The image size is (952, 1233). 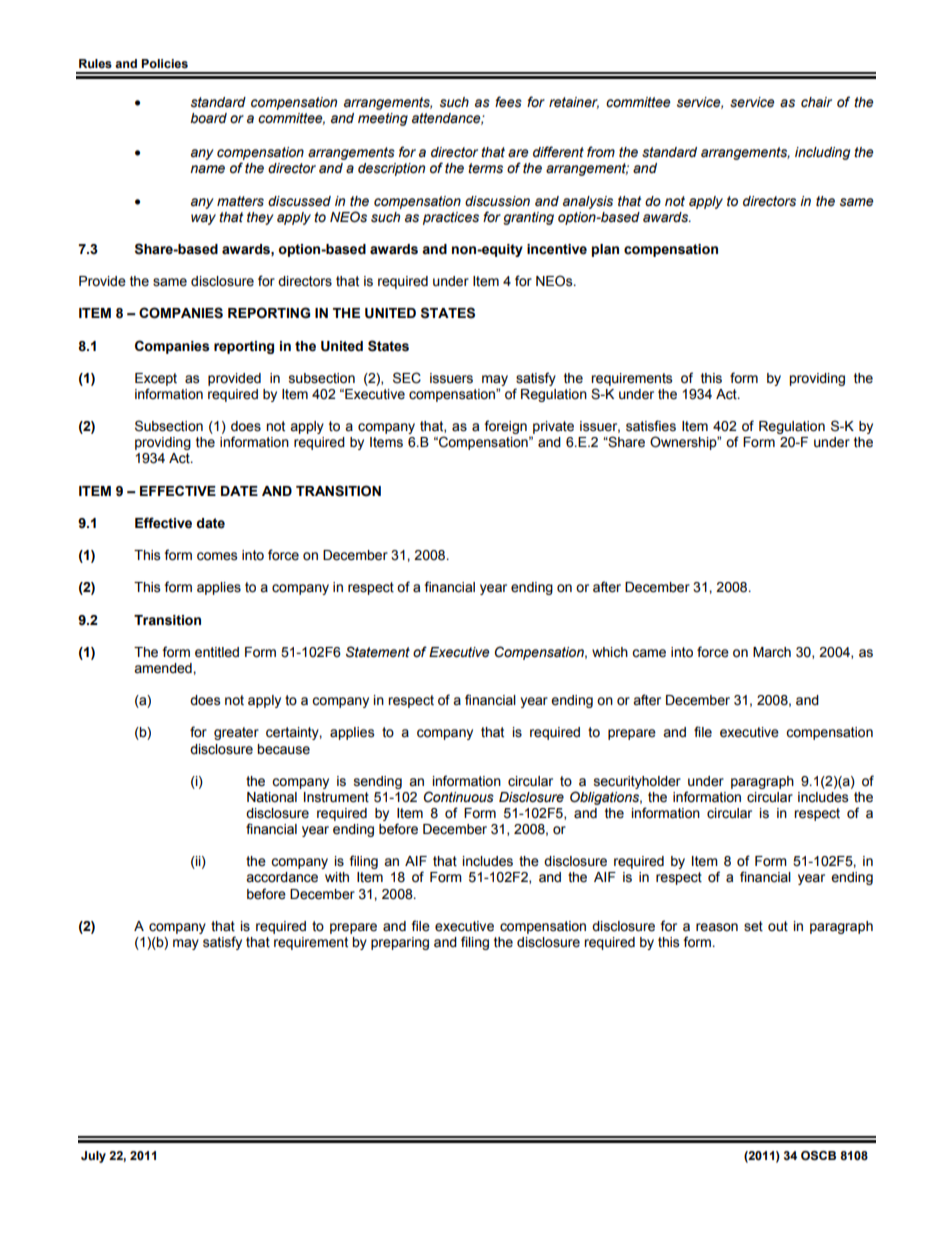 I want to click on reason, so click(x=717, y=927).
